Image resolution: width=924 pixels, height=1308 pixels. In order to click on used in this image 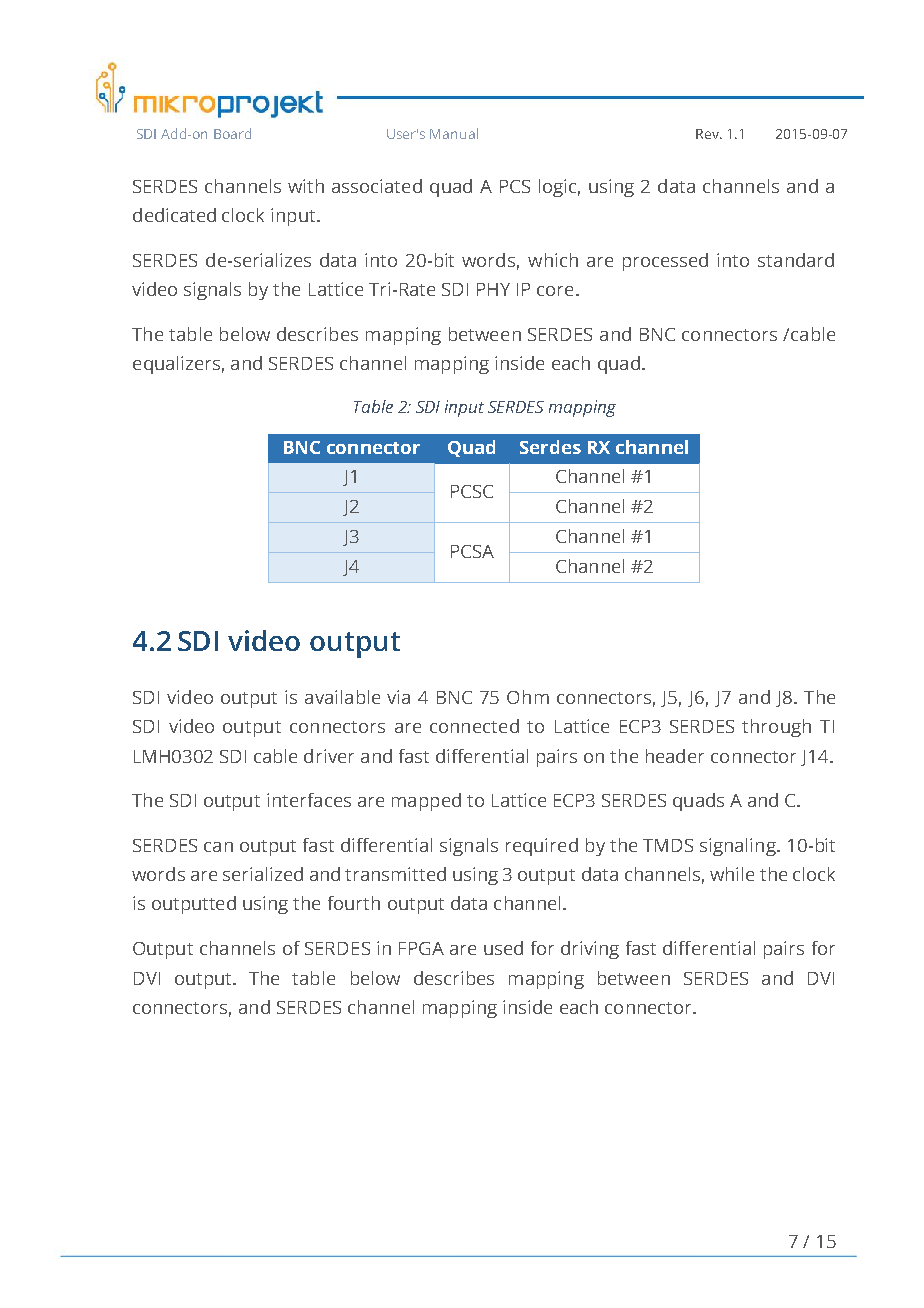, I will do `click(503, 948)`.
